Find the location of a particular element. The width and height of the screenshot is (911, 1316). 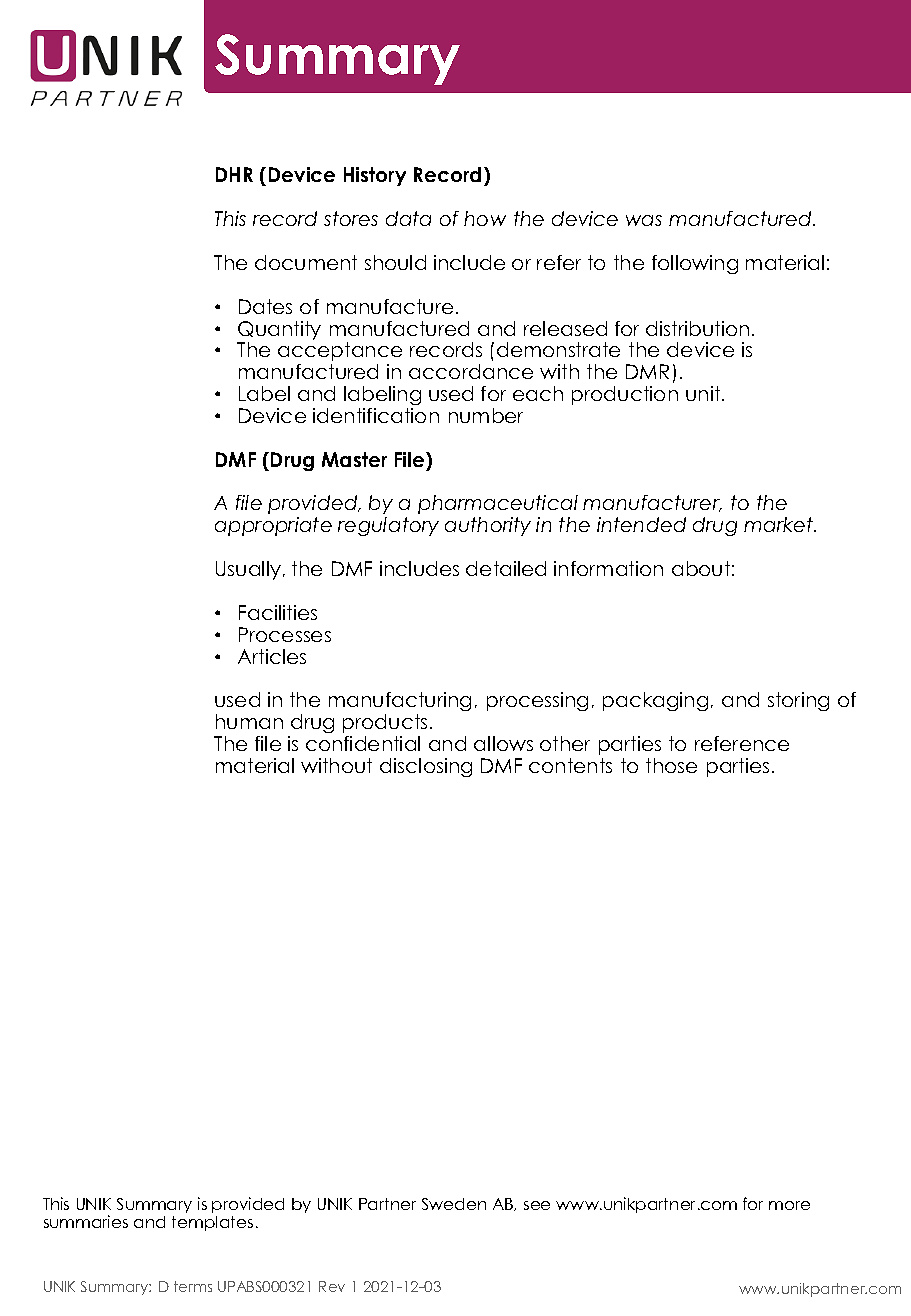

market is located at coordinates (779, 524).
